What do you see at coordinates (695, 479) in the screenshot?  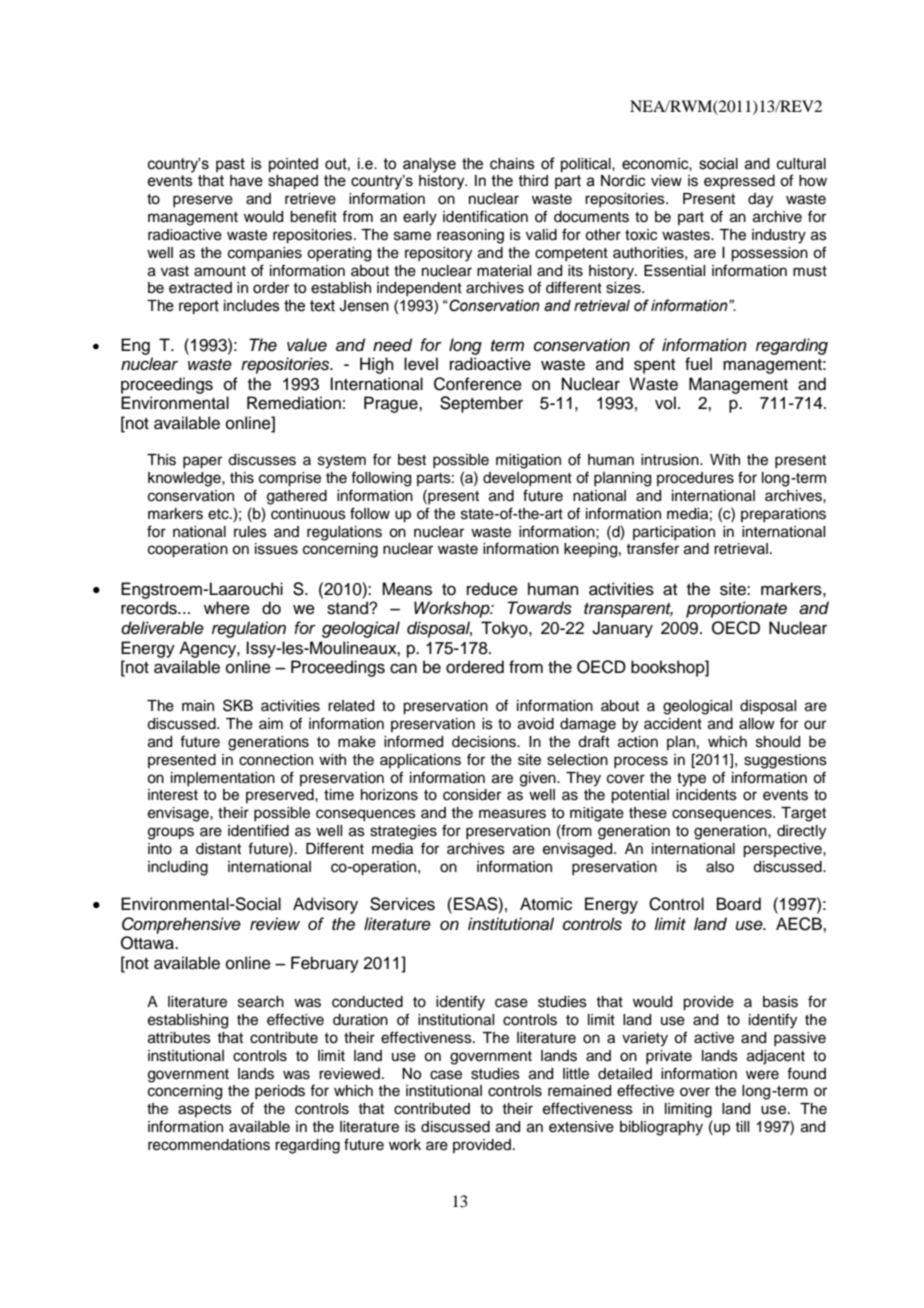 I see `procedures` at bounding box center [695, 479].
